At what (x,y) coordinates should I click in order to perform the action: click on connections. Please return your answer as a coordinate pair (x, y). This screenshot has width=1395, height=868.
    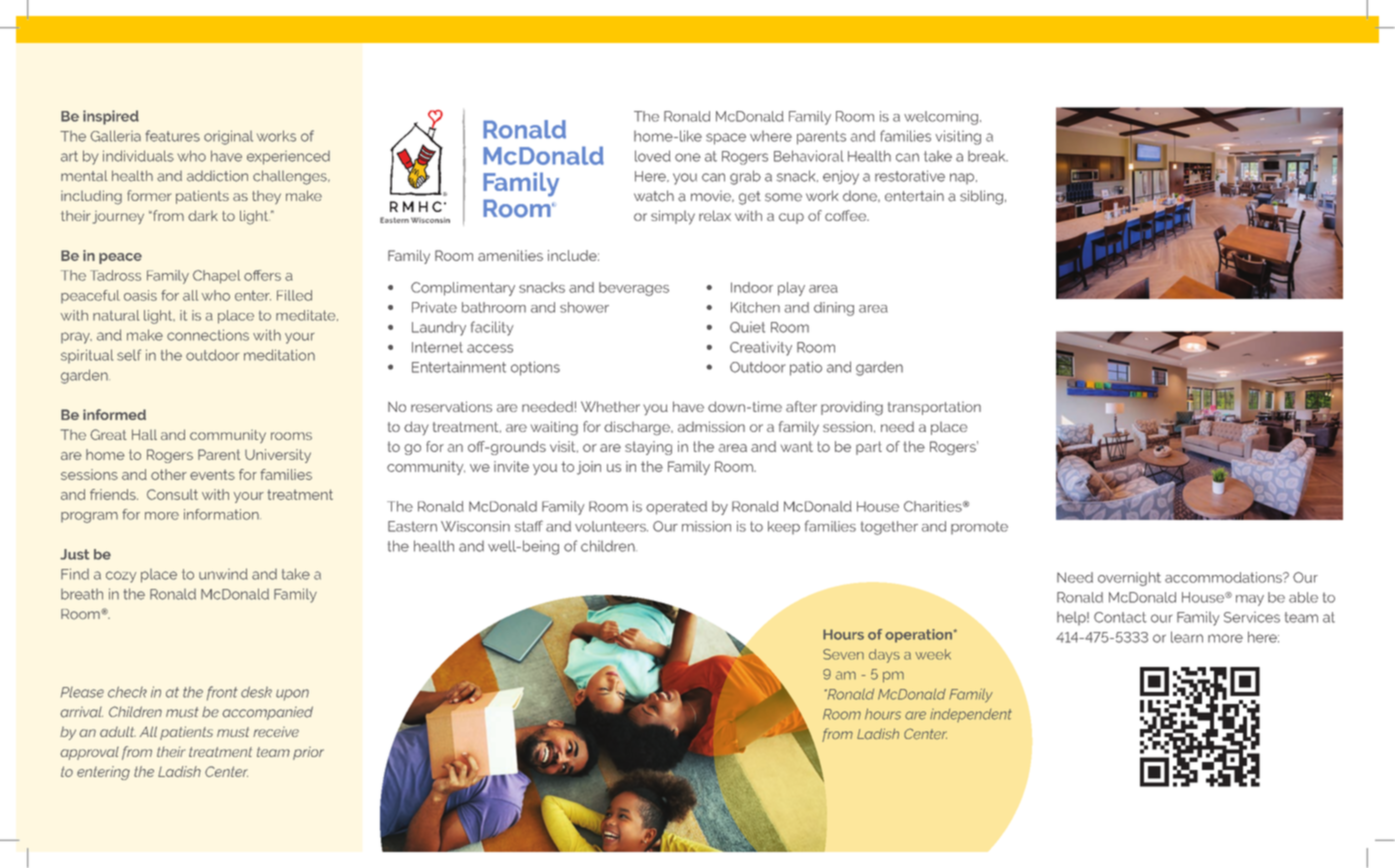
    Looking at the image, I should click on (208, 335).
